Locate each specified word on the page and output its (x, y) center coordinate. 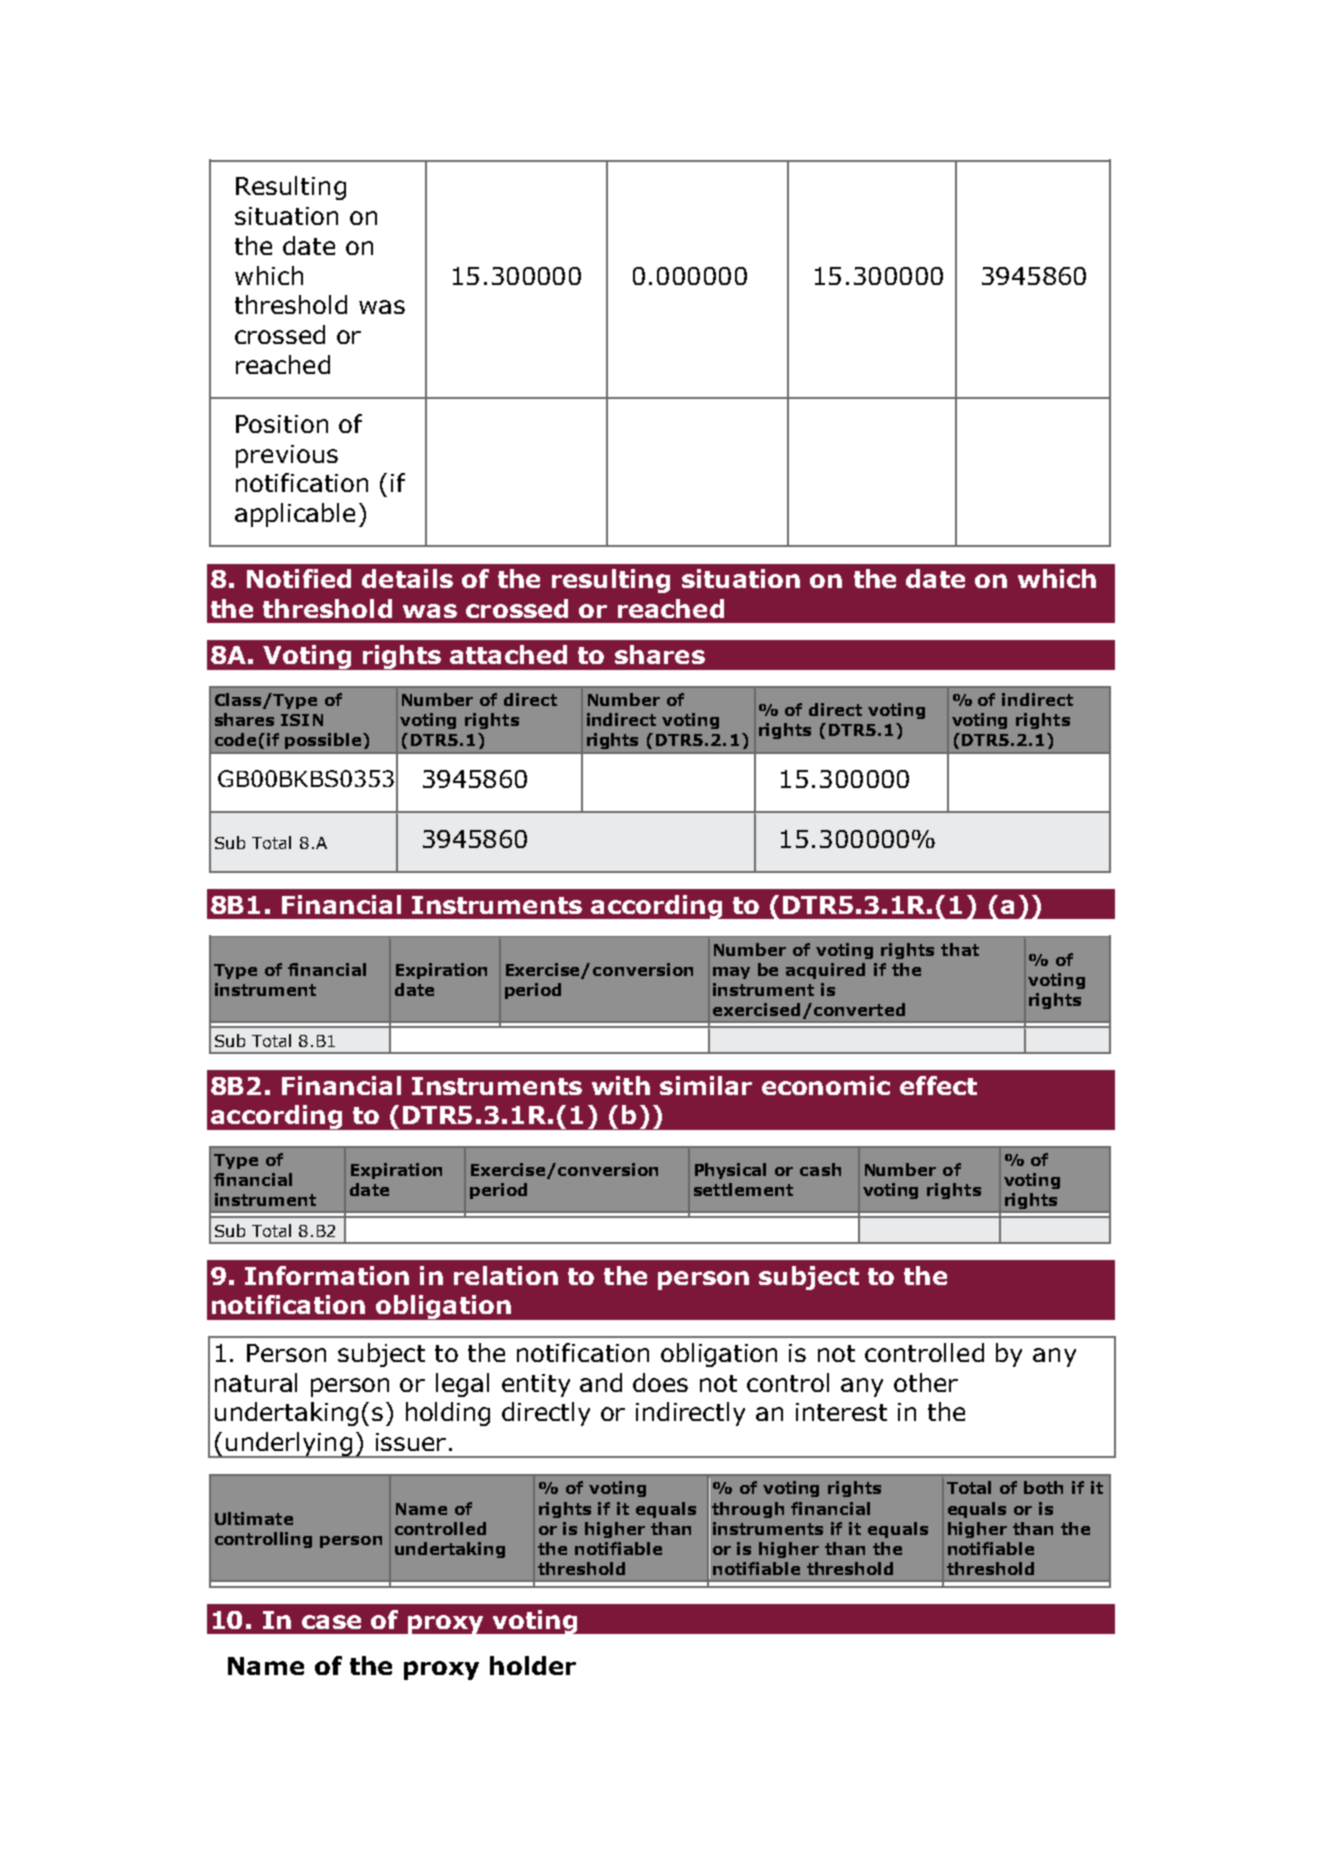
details (407, 578)
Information (327, 1275)
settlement (743, 1189)
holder (533, 1665)
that (960, 949)
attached (508, 654)
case (331, 1622)
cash (820, 1169)
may (731, 973)
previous (287, 456)
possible (323, 741)
